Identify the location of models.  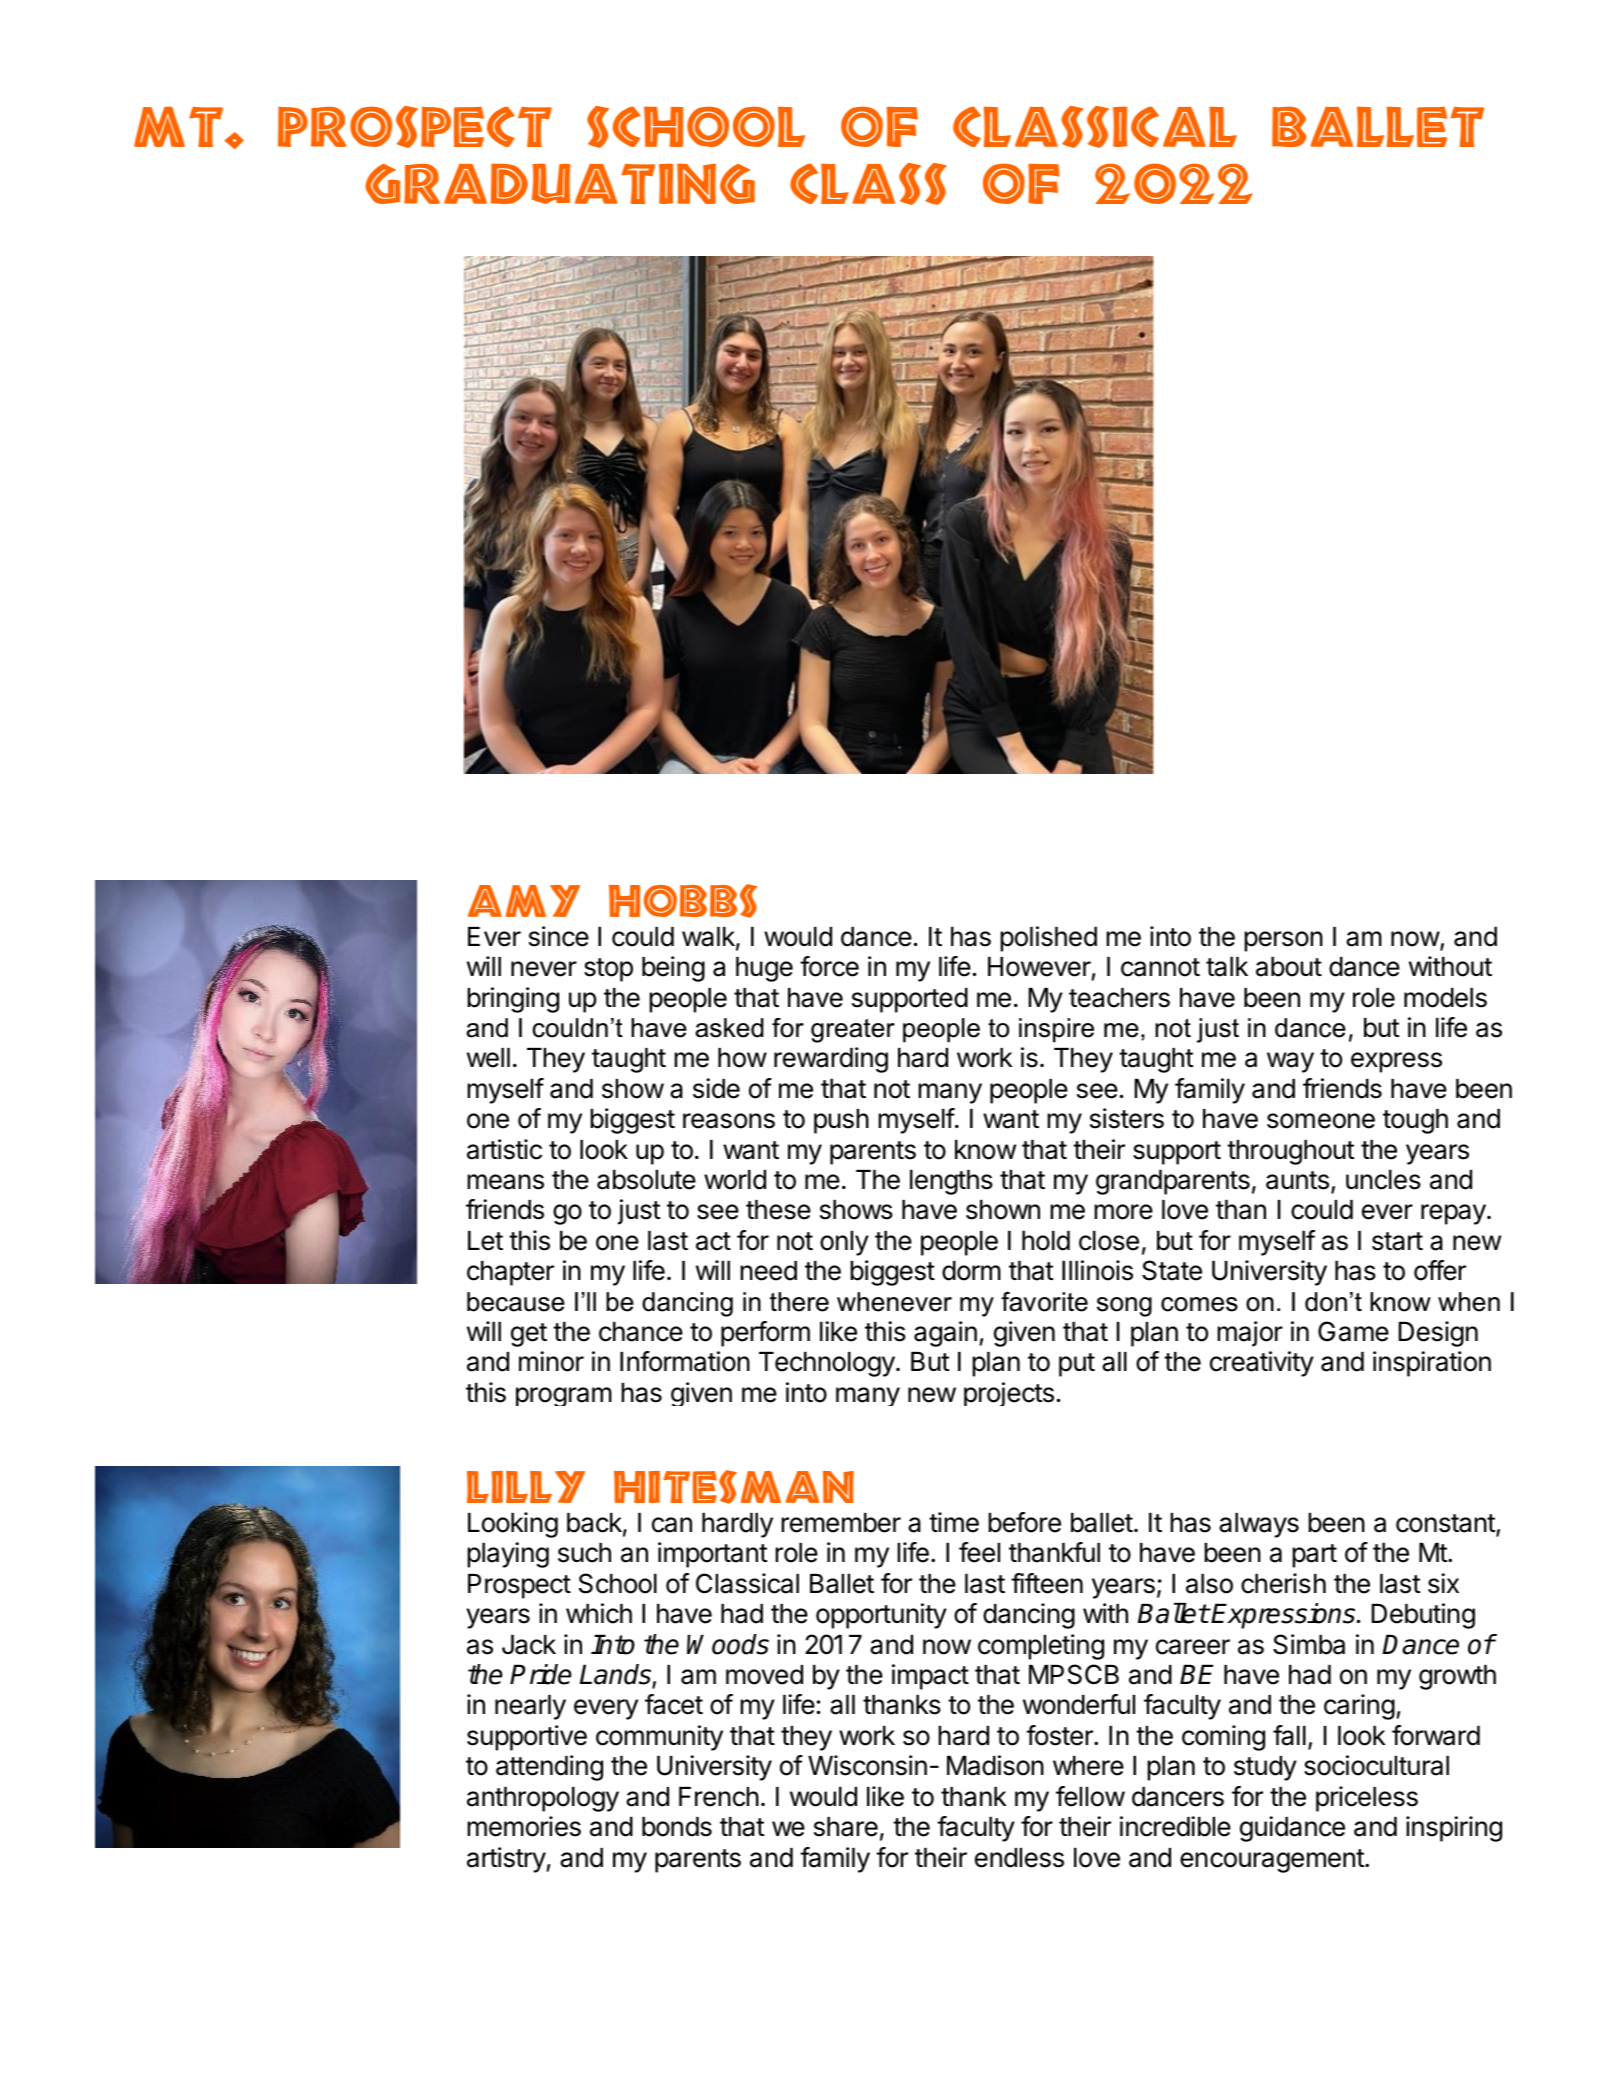
(1445, 998).
